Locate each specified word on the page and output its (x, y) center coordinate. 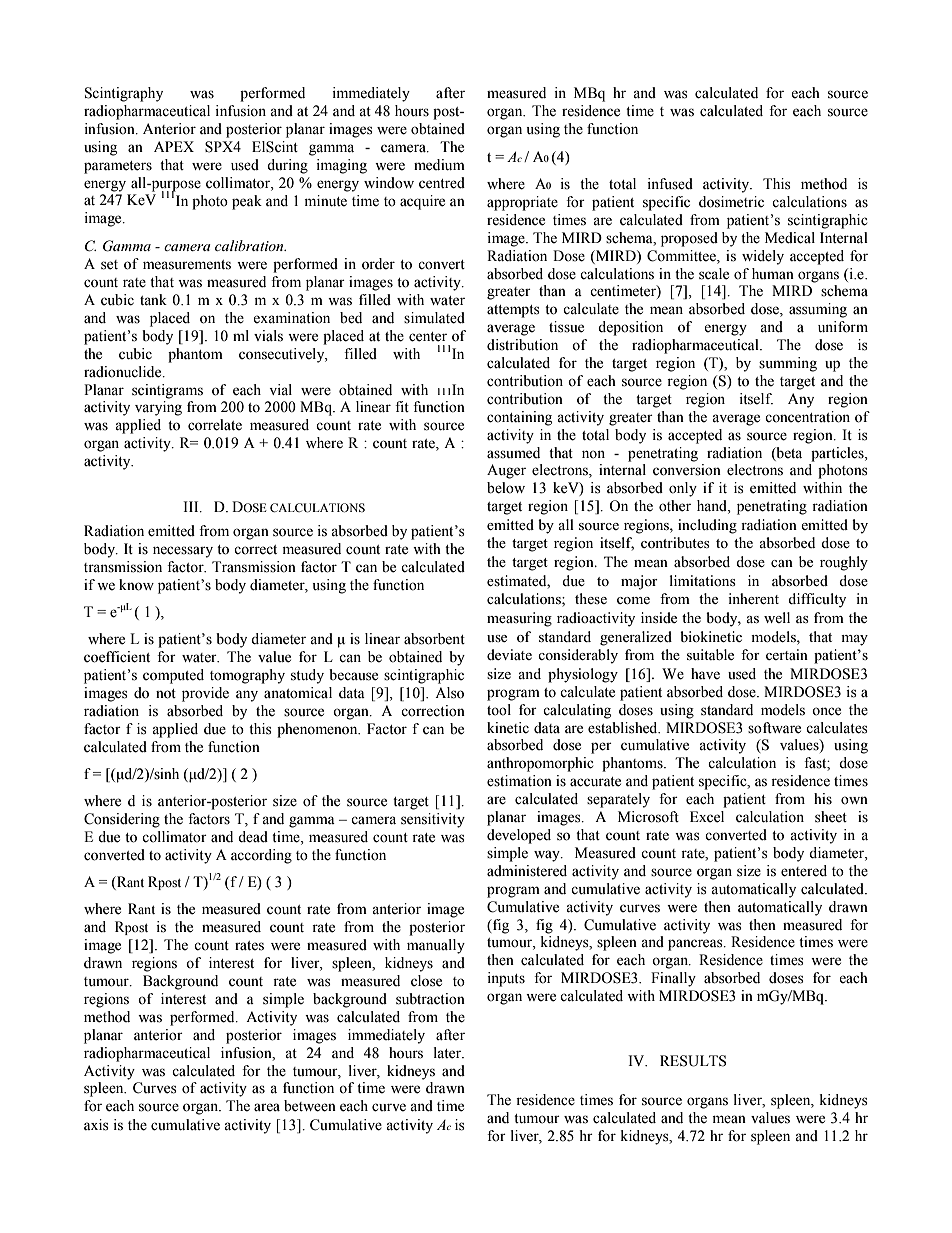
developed (519, 836)
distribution (522, 345)
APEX (174, 146)
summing (788, 364)
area (267, 1107)
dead (253, 837)
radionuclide (124, 372)
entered (804, 871)
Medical (790, 238)
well (777, 617)
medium (439, 165)
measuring (519, 619)
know (136, 585)
